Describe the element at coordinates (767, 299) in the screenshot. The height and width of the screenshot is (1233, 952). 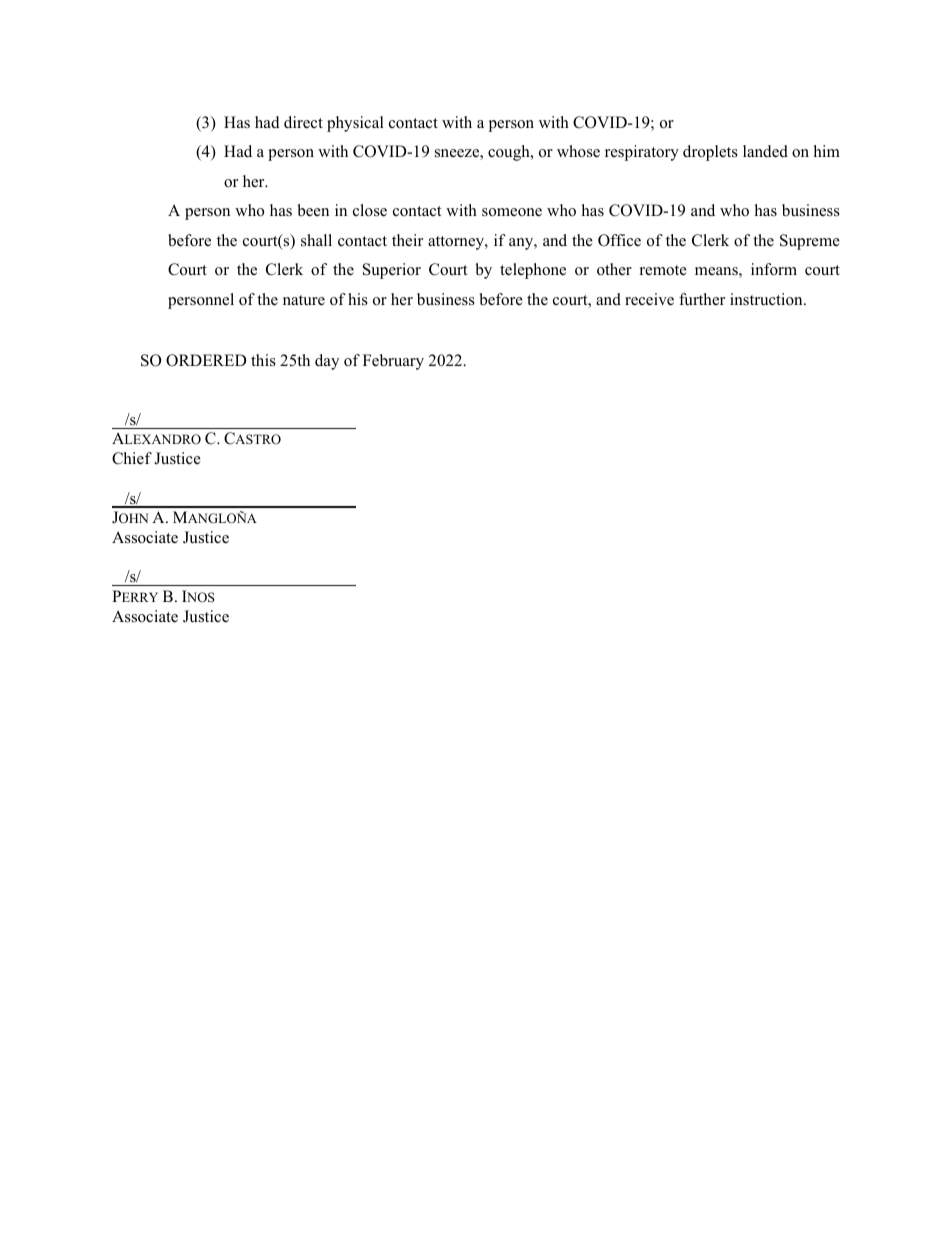
I see `instruction` at that location.
